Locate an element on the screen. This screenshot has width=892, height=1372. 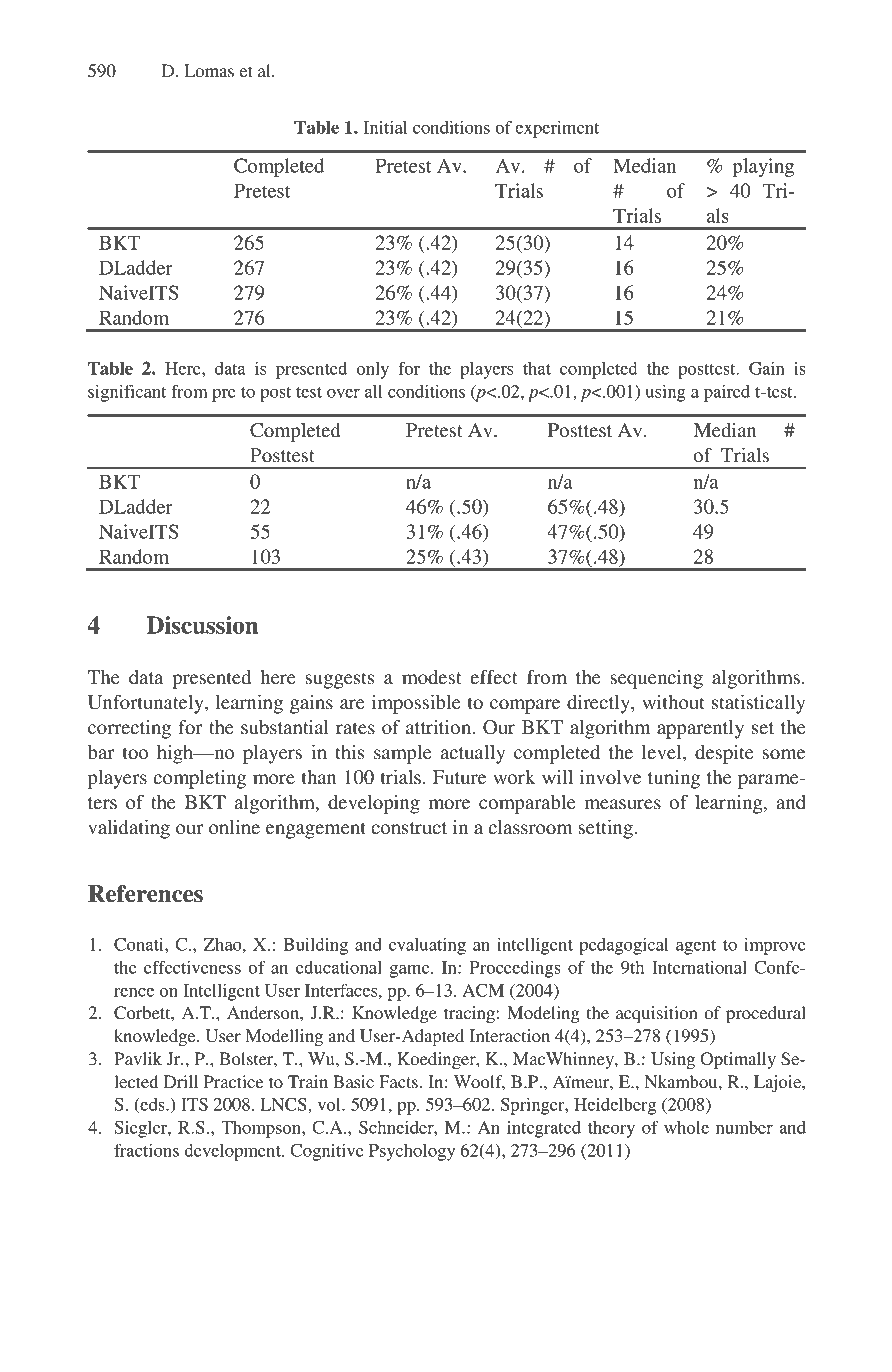
Initial is located at coordinates (385, 127).
